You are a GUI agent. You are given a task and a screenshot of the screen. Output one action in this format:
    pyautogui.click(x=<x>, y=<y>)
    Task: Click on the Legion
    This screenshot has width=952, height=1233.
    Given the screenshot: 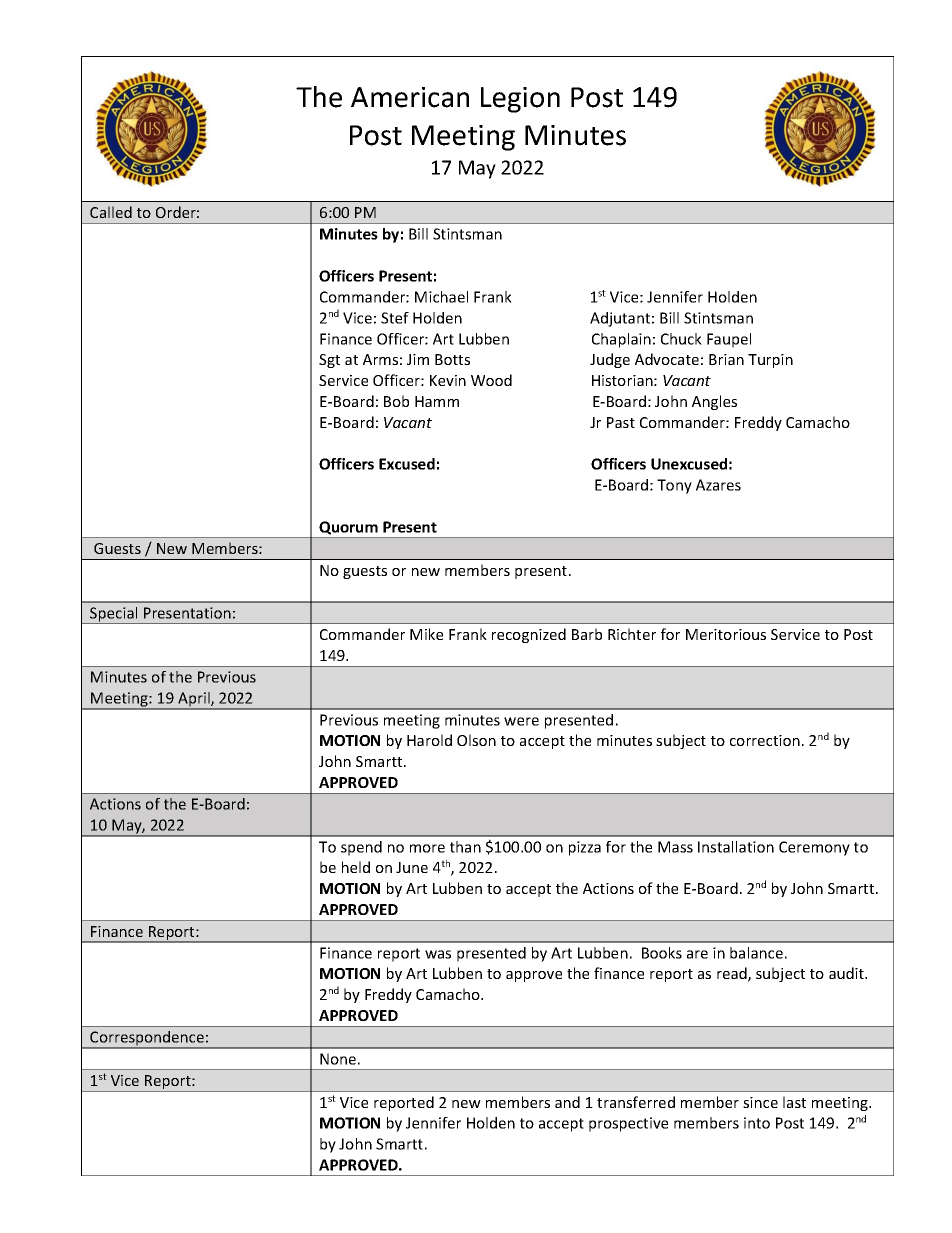 What is the action you would take?
    pyautogui.click(x=520, y=100)
